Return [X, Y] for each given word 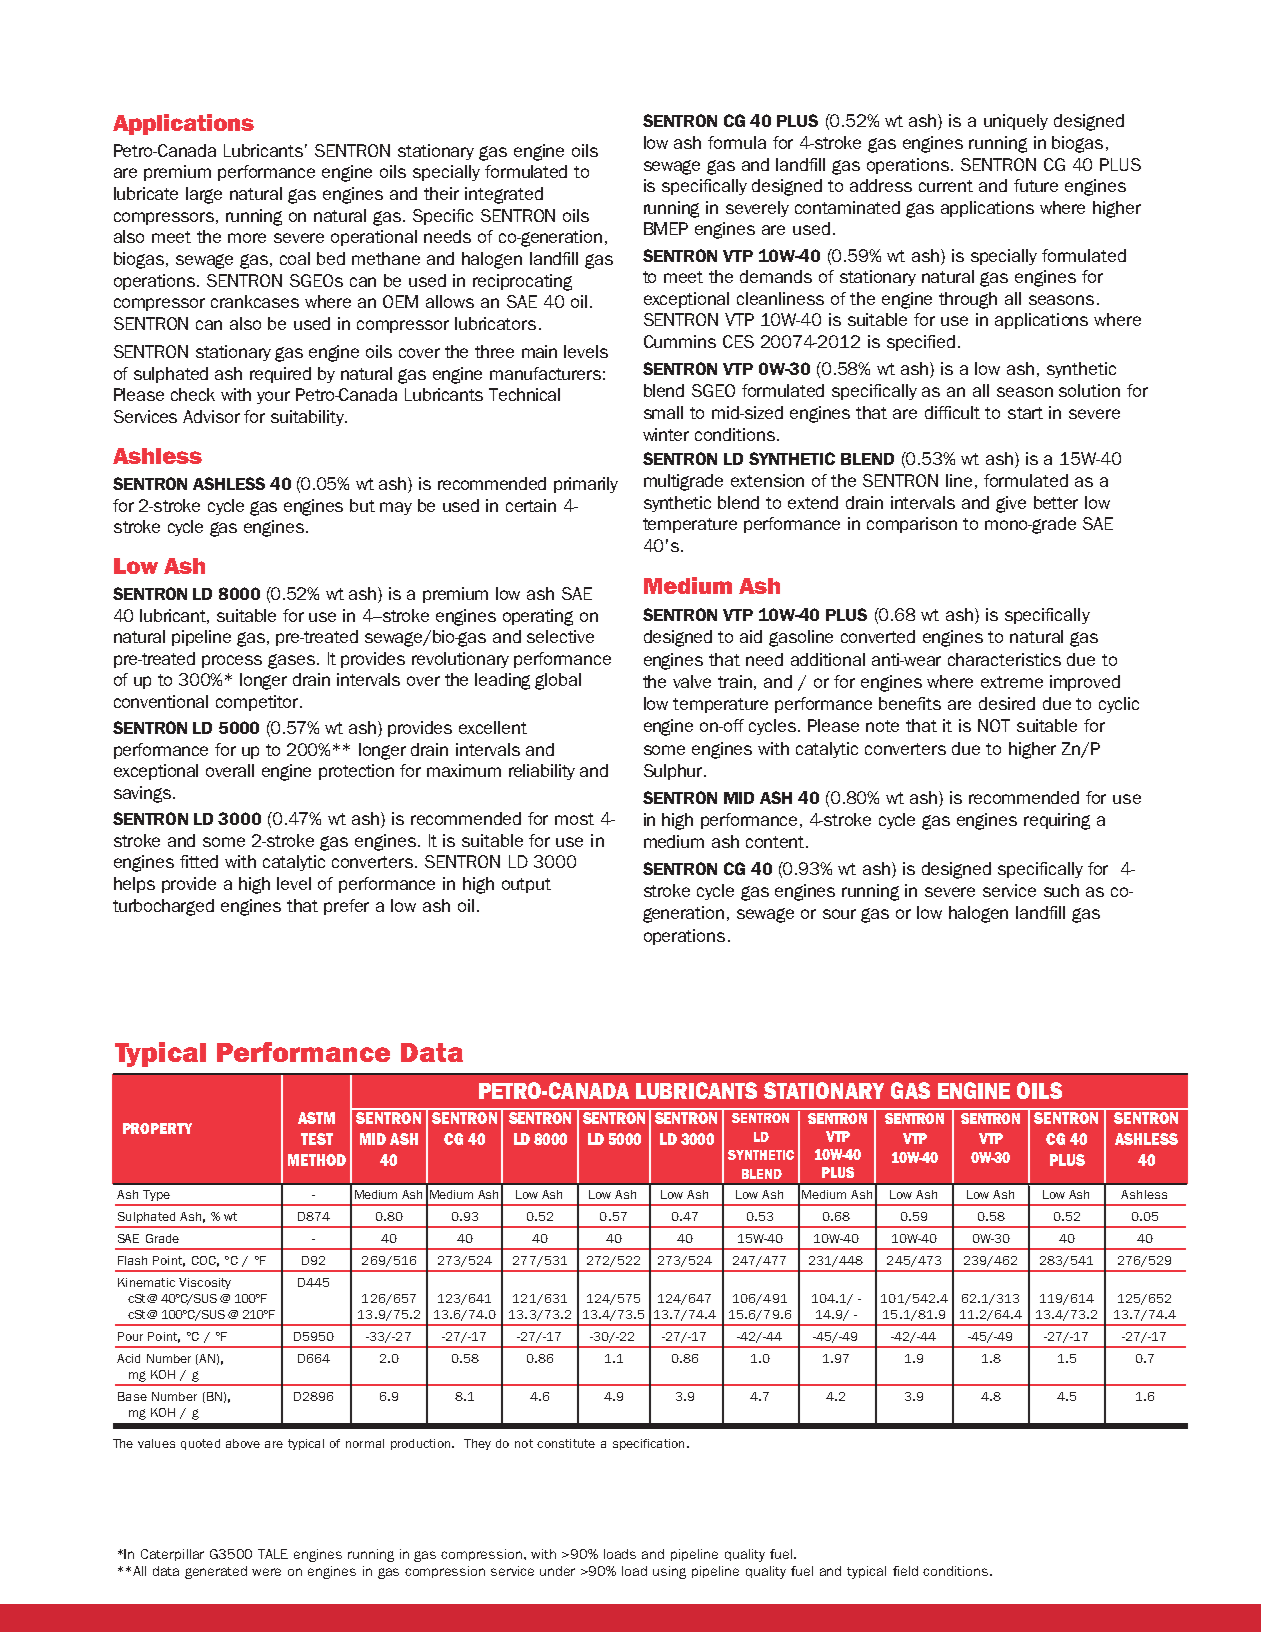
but [362, 505]
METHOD [317, 1160]
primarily [586, 485]
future [1036, 185]
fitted [199, 861]
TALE [273, 1554]
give [1011, 504]
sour [839, 914]
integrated [504, 195]
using [669, 1572]
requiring [1057, 821]
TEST [317, 1139]
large [204, 195]
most [574, 819]
